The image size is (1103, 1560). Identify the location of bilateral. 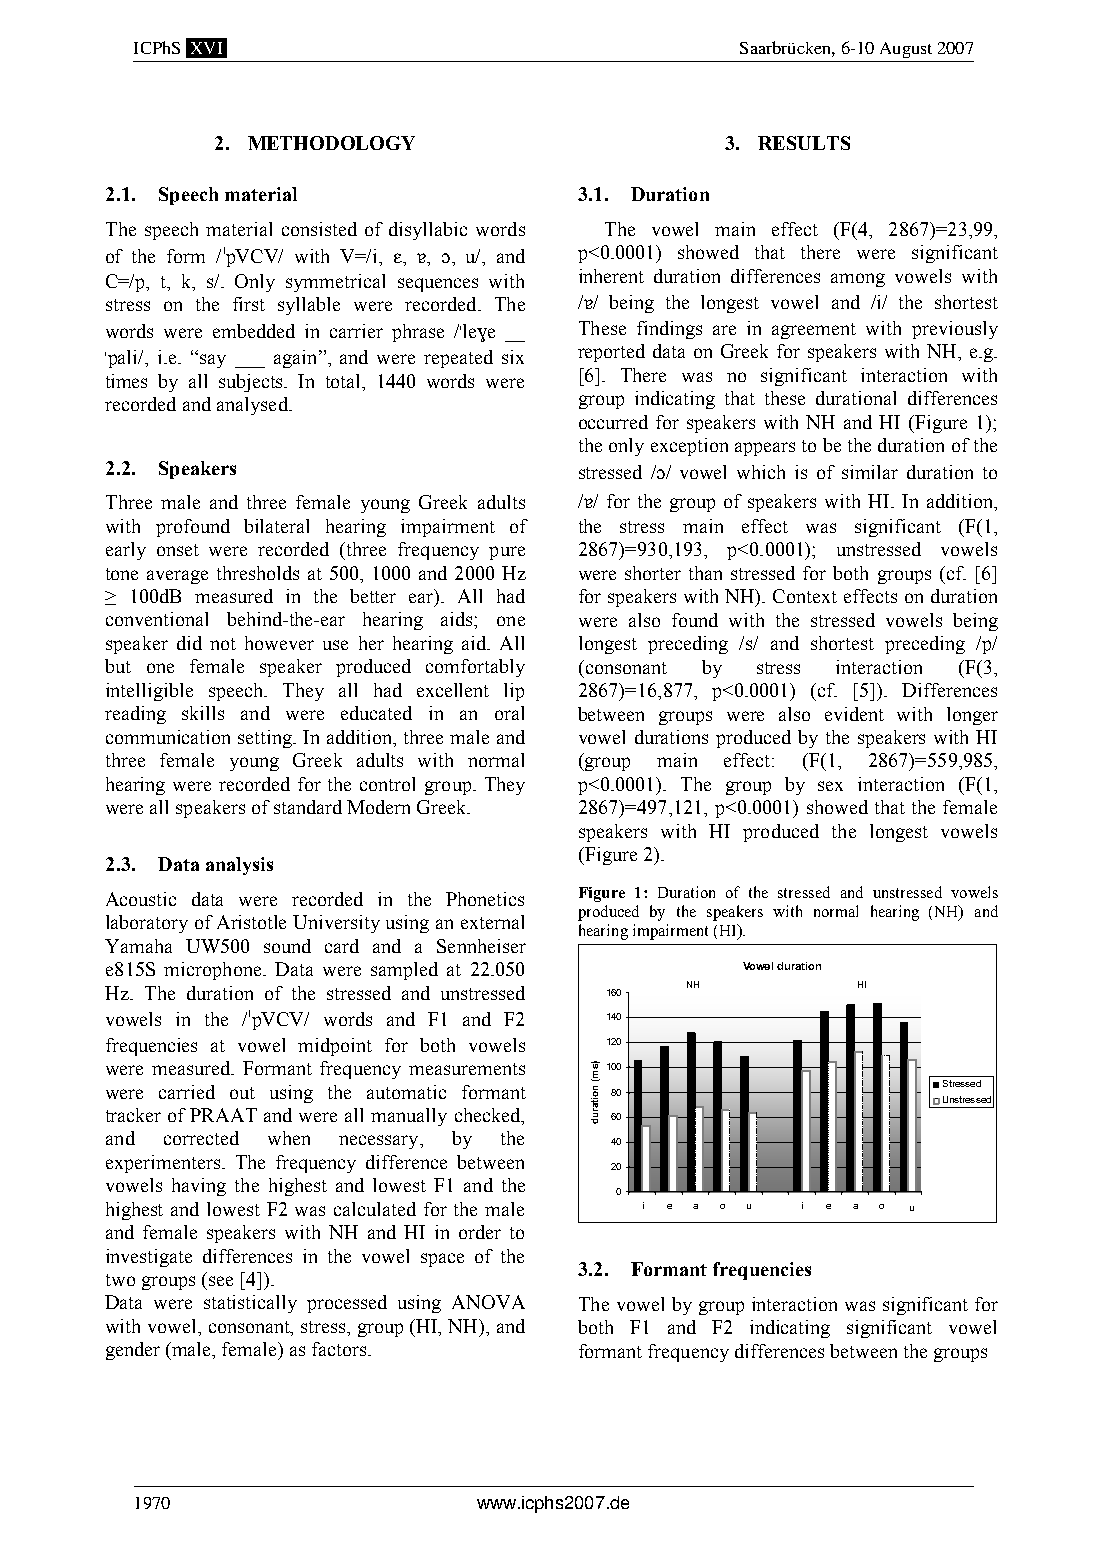
(276, 526).
